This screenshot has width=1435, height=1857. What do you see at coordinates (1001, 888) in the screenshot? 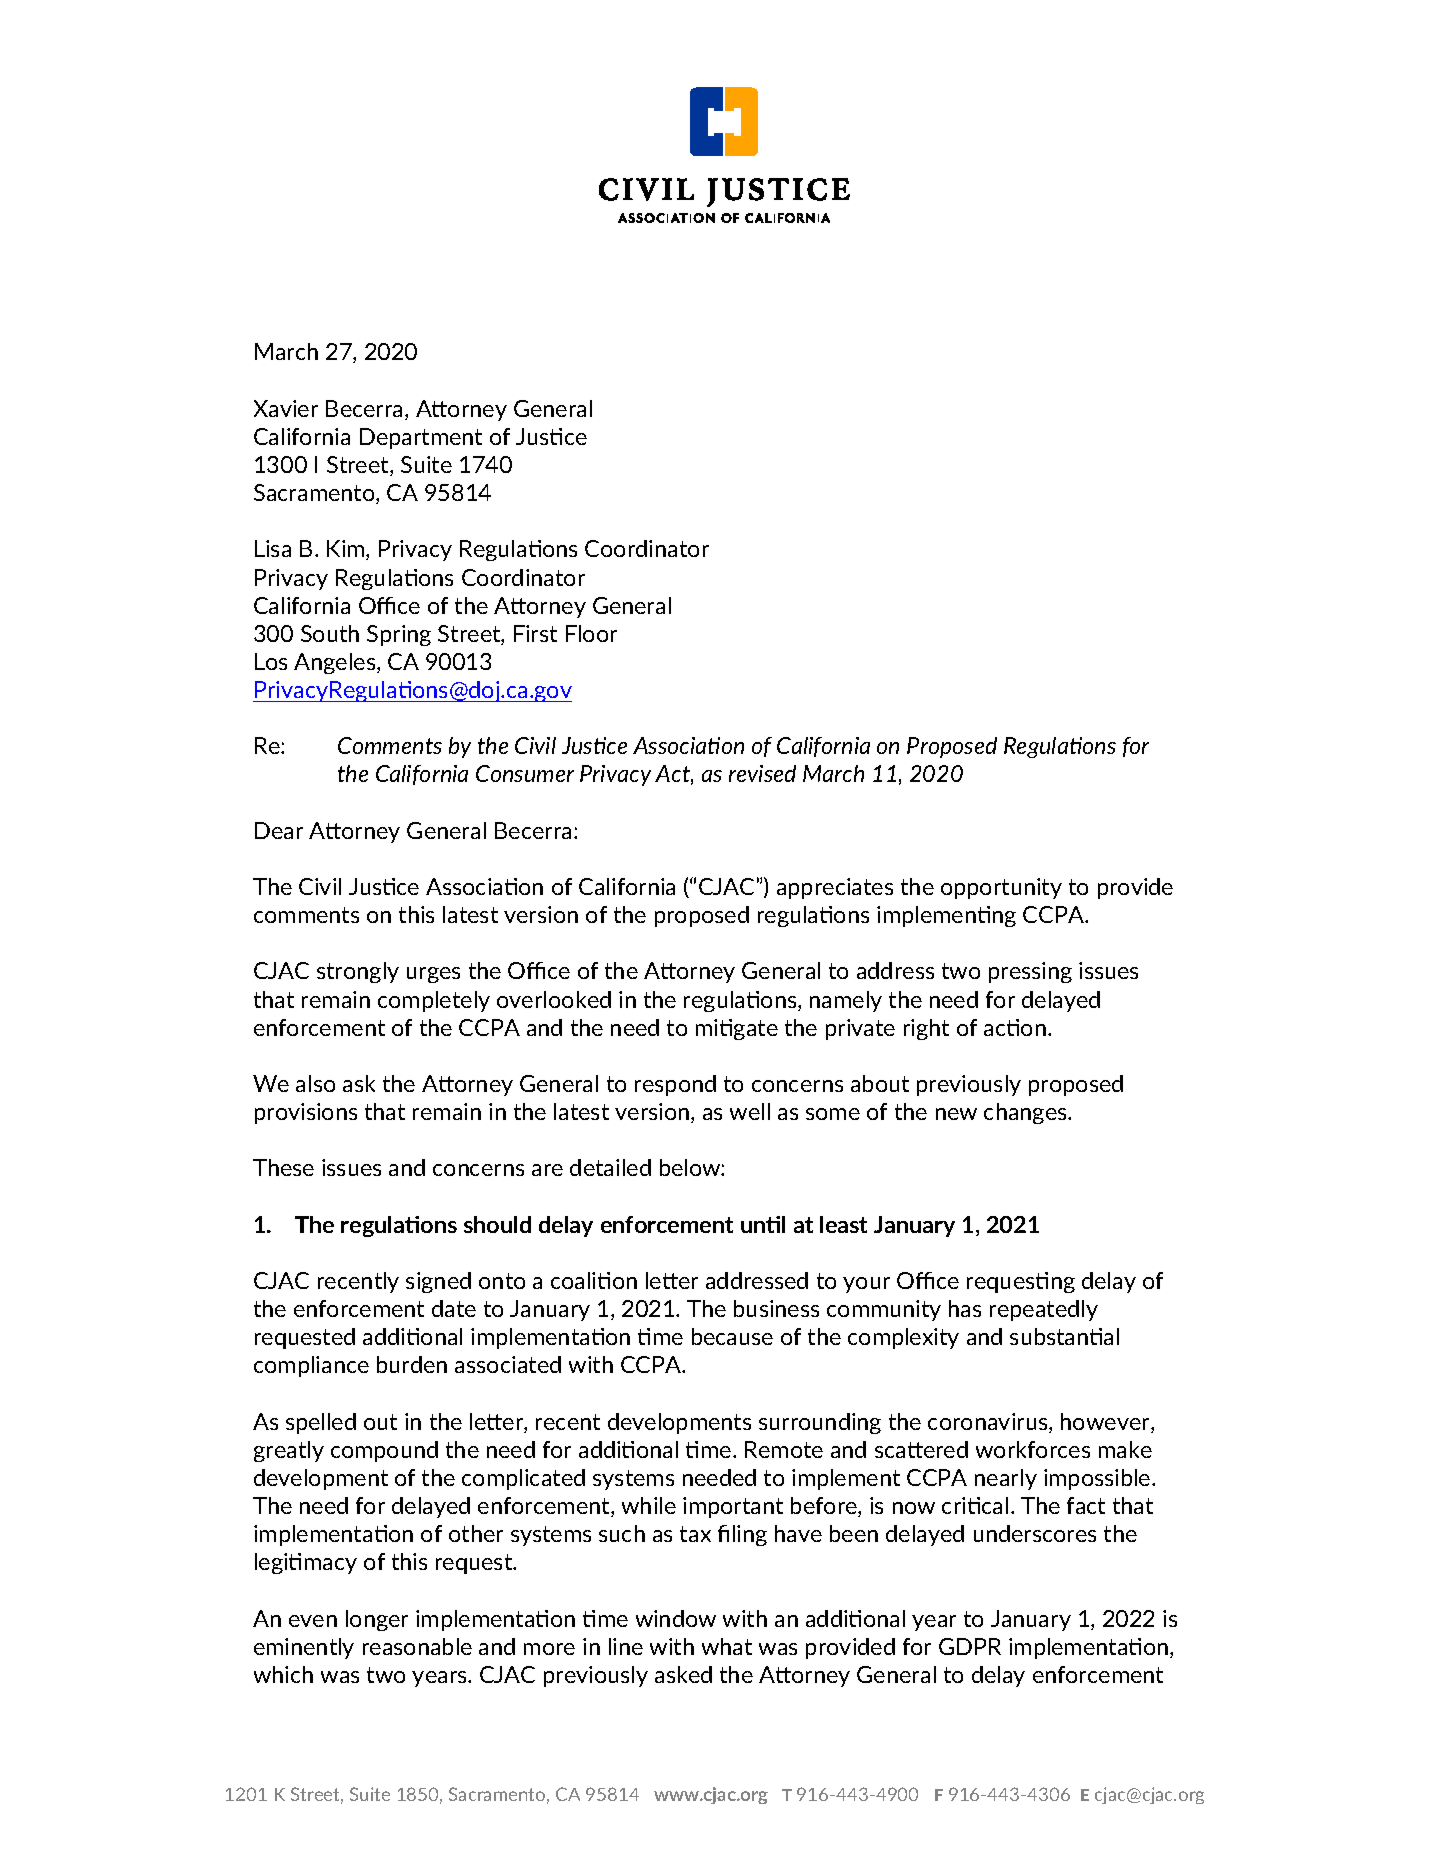
I see `opportunity` at bounding box center [1001, 888].
